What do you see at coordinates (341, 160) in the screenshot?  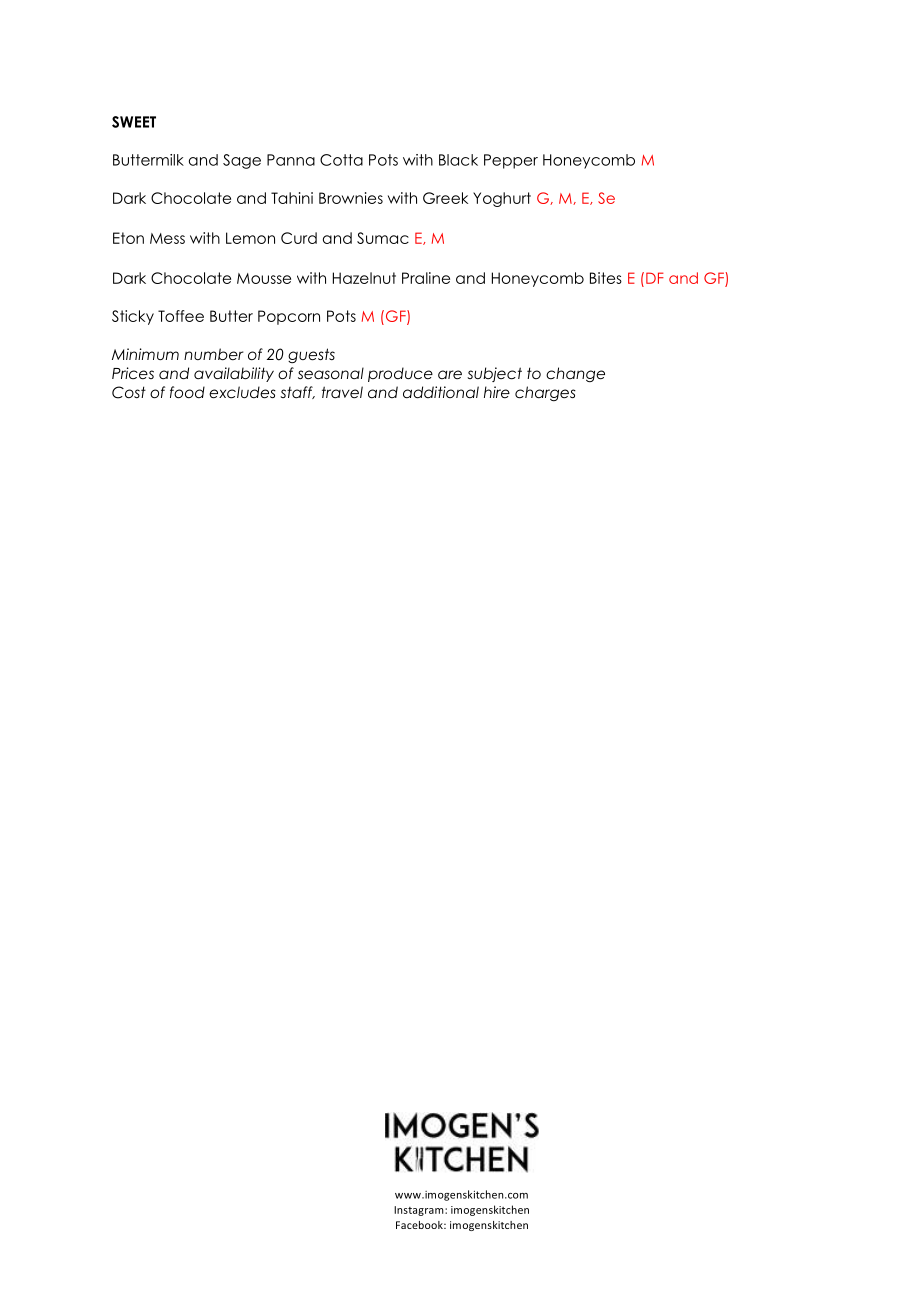 I see `Cotta` at bounding box center [341, 160].
